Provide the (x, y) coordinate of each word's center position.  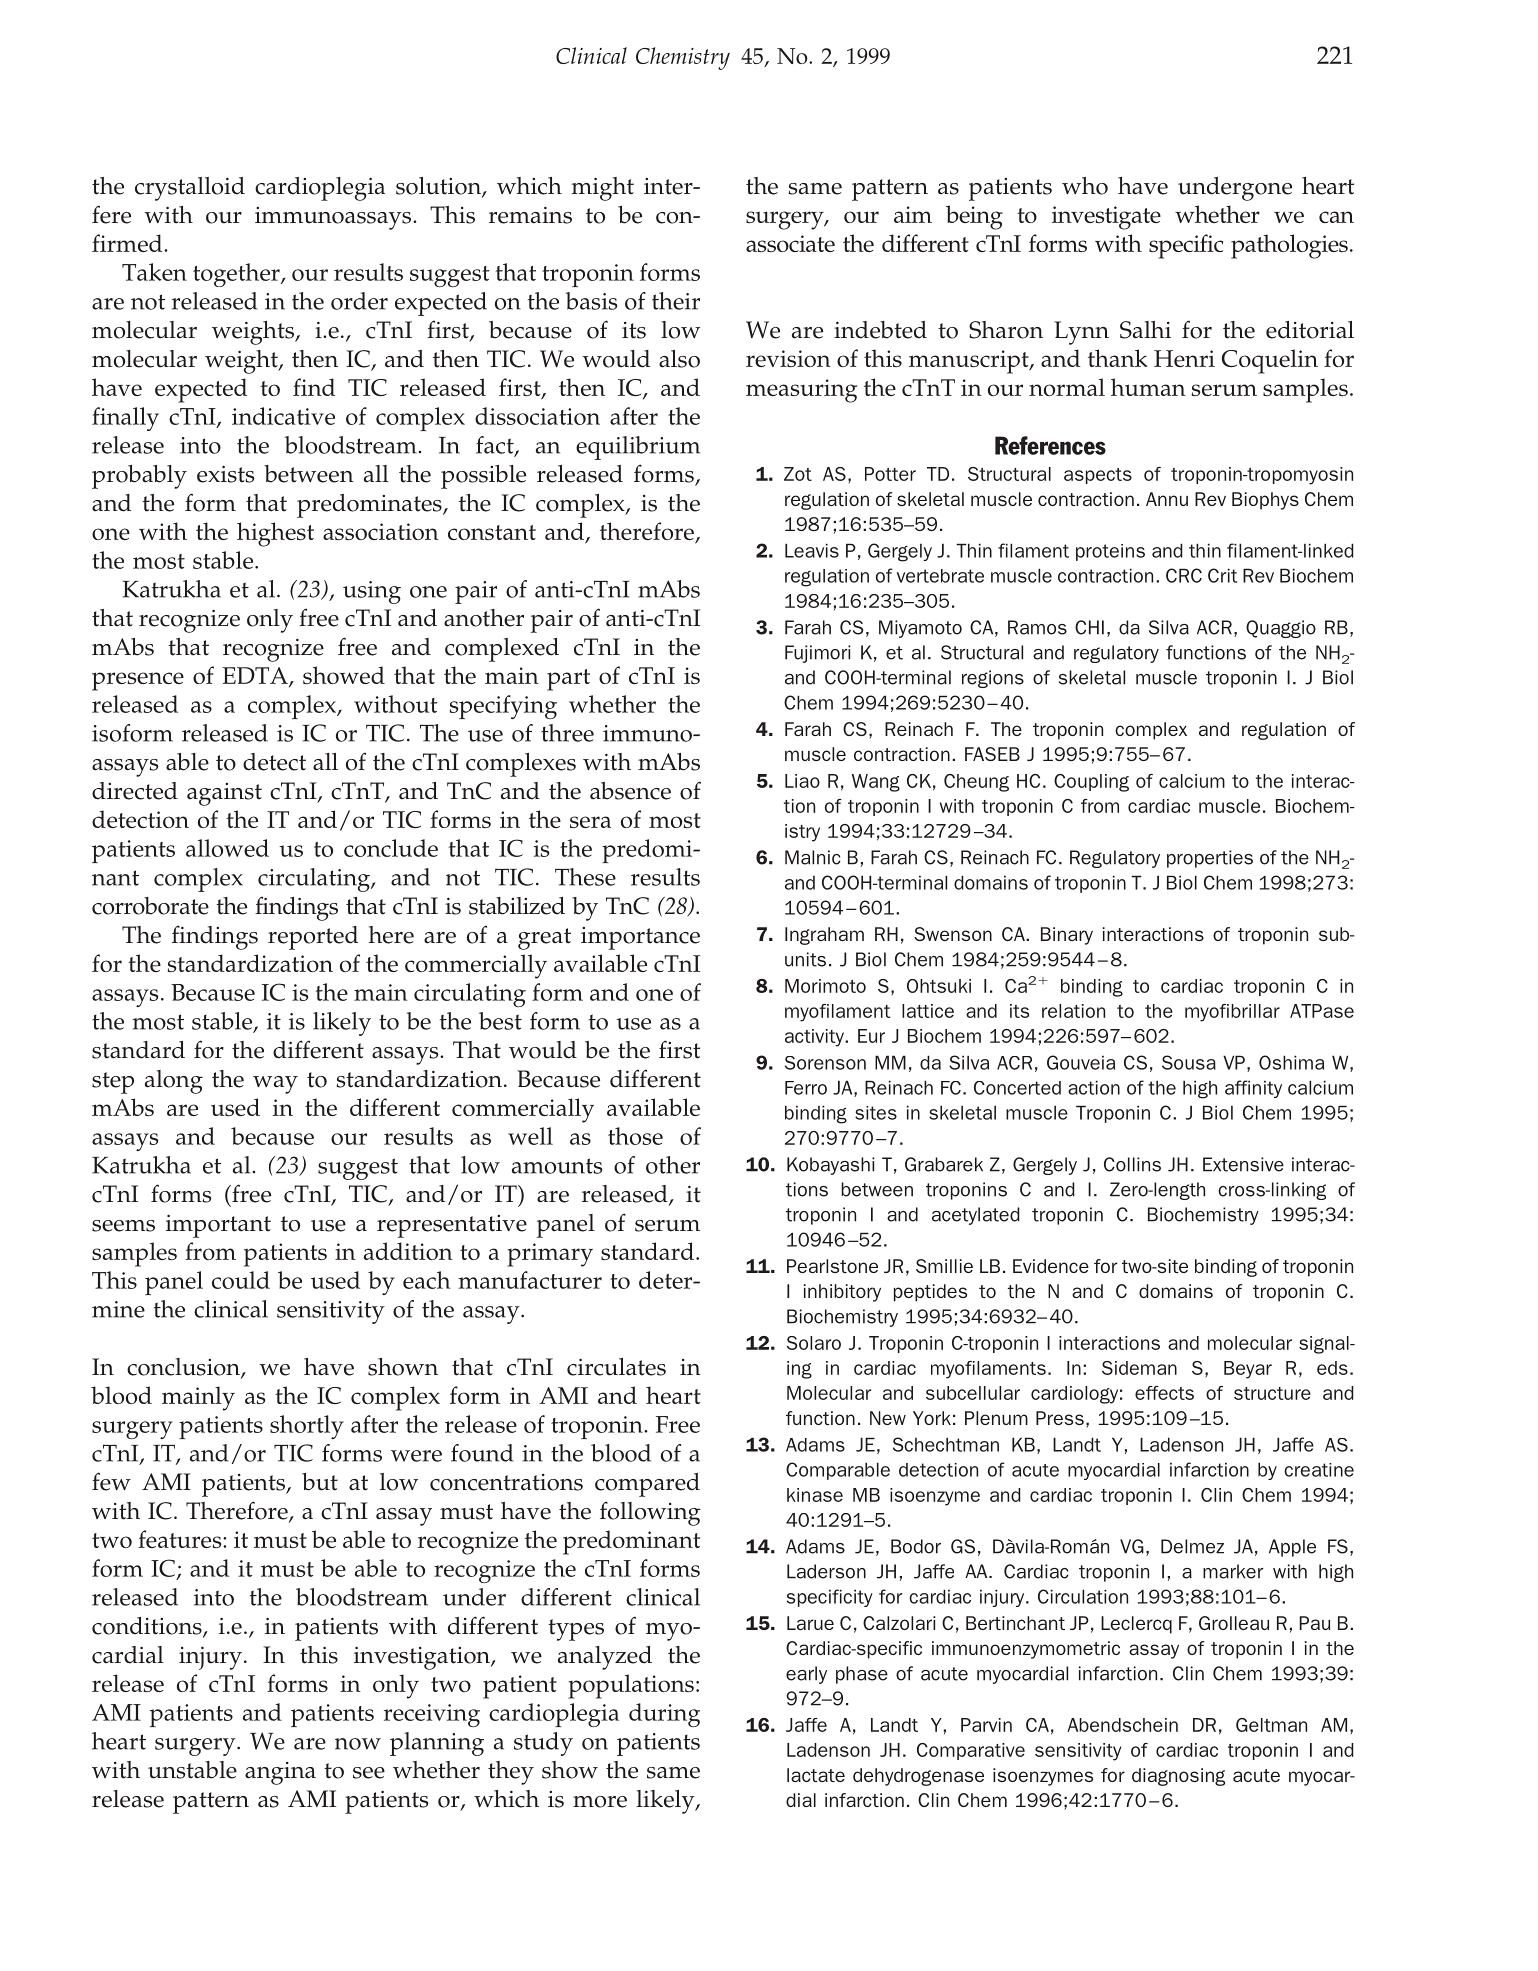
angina (280, 1773)
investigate (1106, 218)
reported (313, 938)
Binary (1067, 936)
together (237, 275)
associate (790, 243)
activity (815, 1038)
